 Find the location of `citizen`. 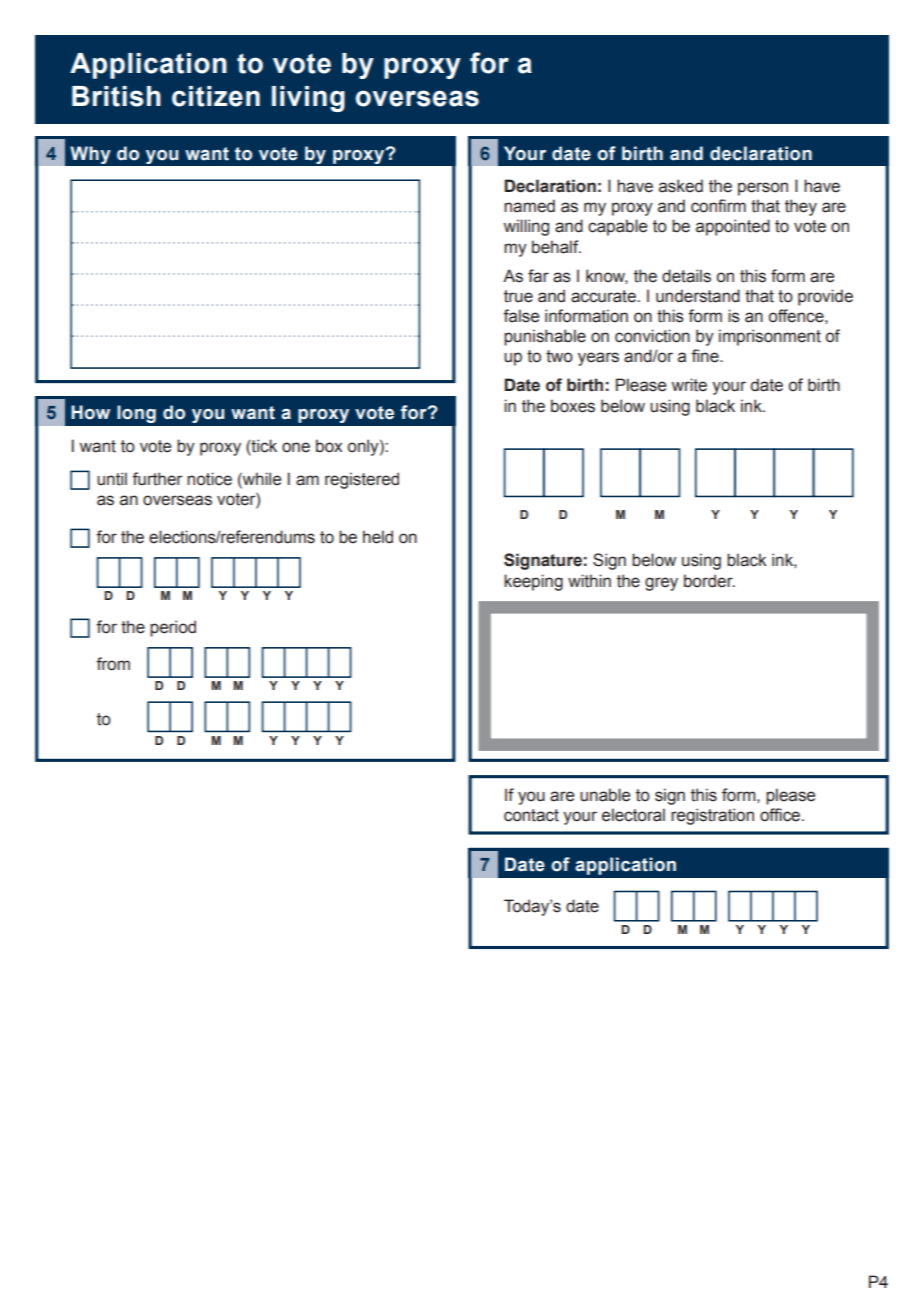

citizen is located at coordinates (216, 96).
